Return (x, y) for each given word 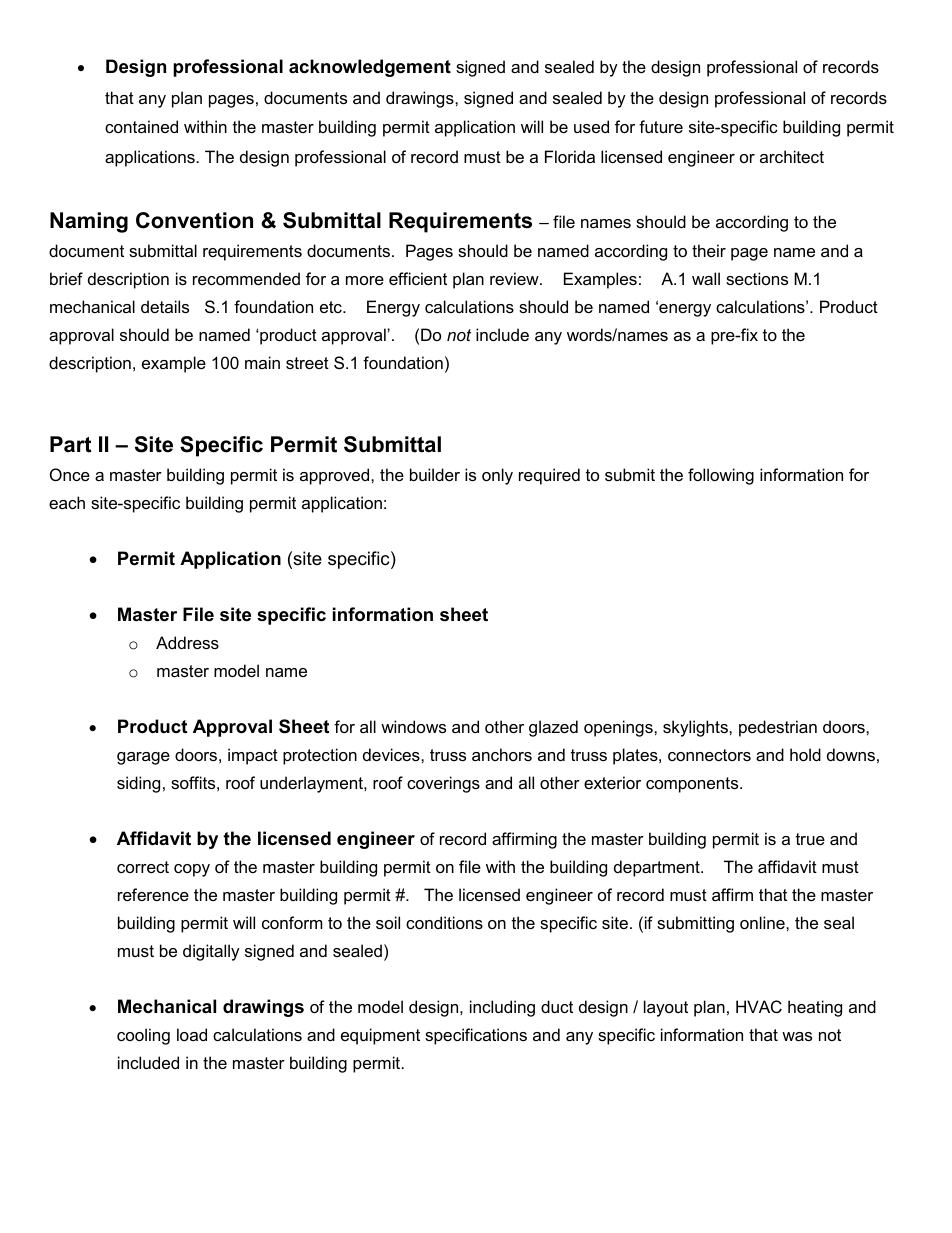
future (661, 126)
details (165, 306)
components (693, 785)
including (502, 1008)
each (67, 502)
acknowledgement (370, 68)
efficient (418, 278)
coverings (443, 784)
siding (138, 784)
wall (706, 278)
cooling (143, 1036)
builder (435, 474)
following (721, 476)
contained (141, 126)
